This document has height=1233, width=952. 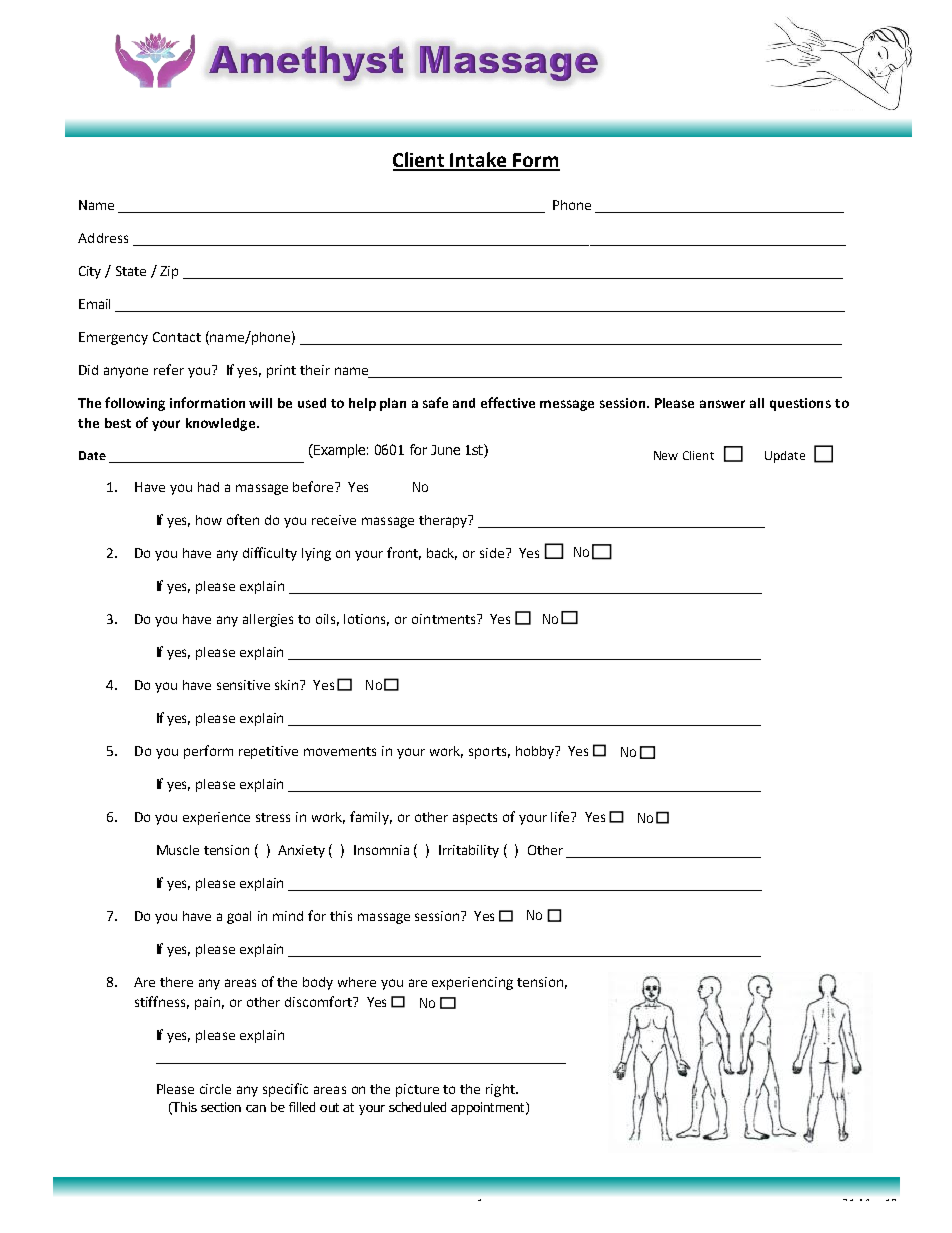 What do you see at coordinates (444, 521) in the document?
I see `therapy` at bounding box center [444, 521].
